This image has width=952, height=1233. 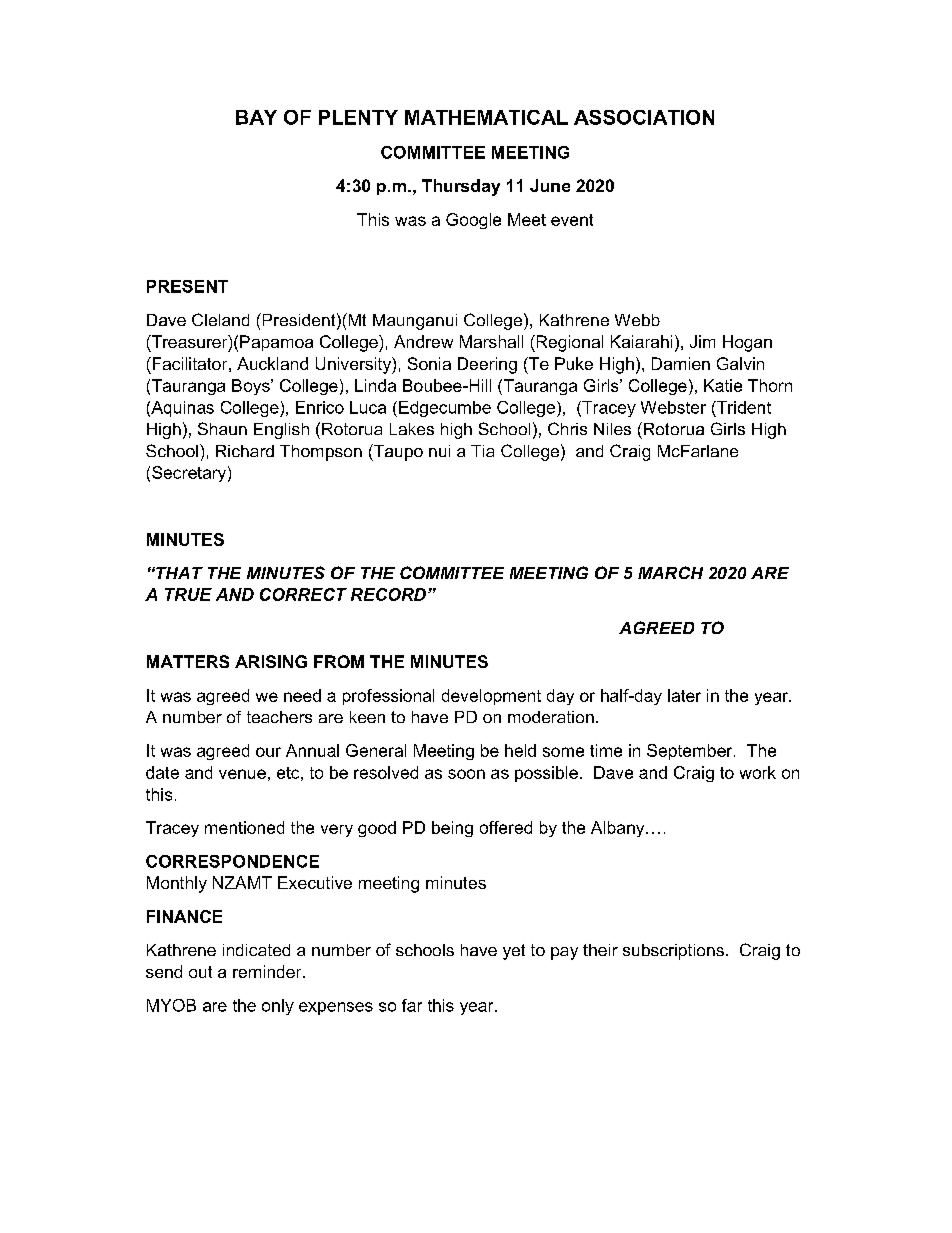 I want to click on ASSOCIATION, so click(x=644, y=117).
